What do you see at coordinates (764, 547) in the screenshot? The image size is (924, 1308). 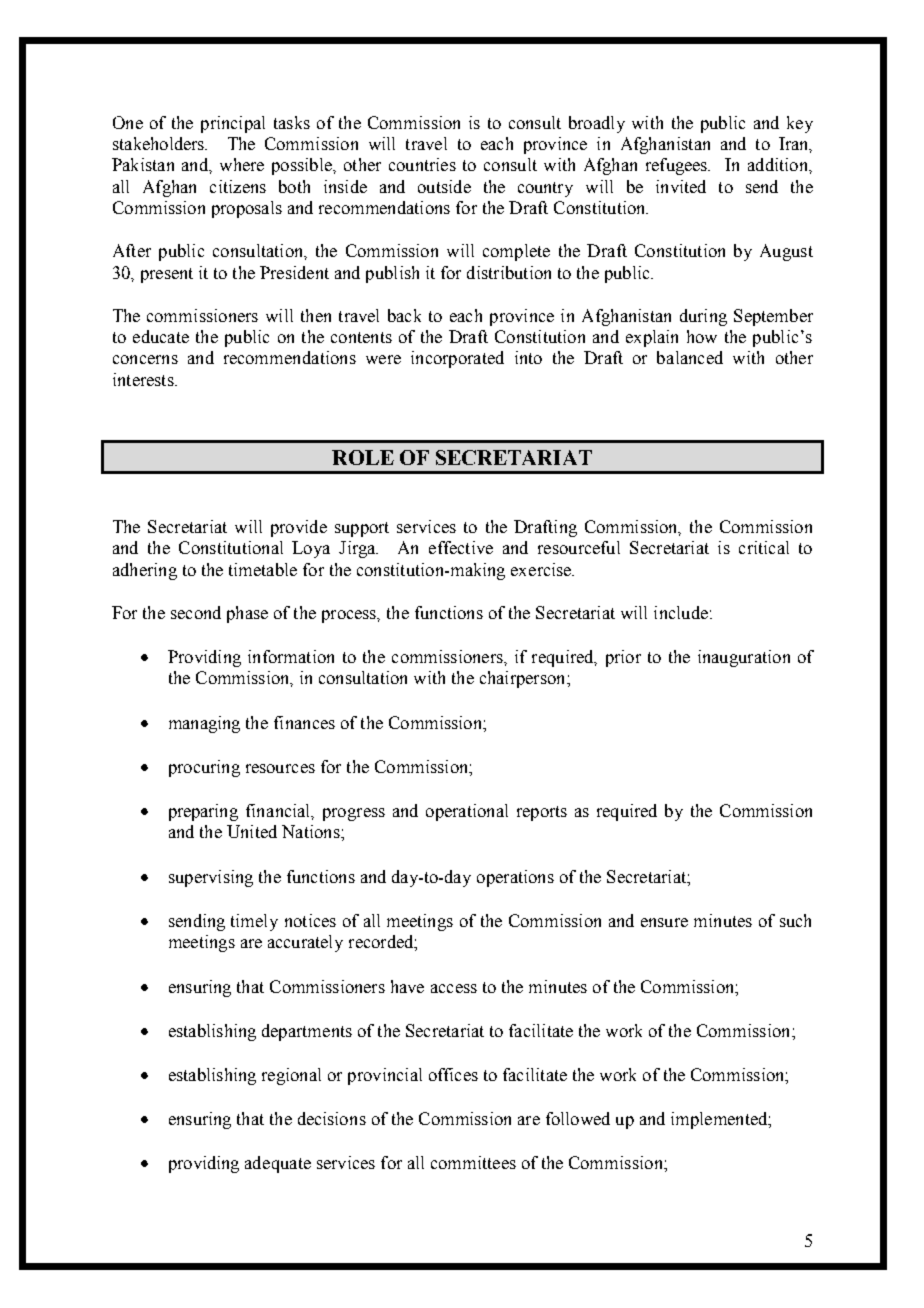 I see `critical` at bounding box center [764, 547].
